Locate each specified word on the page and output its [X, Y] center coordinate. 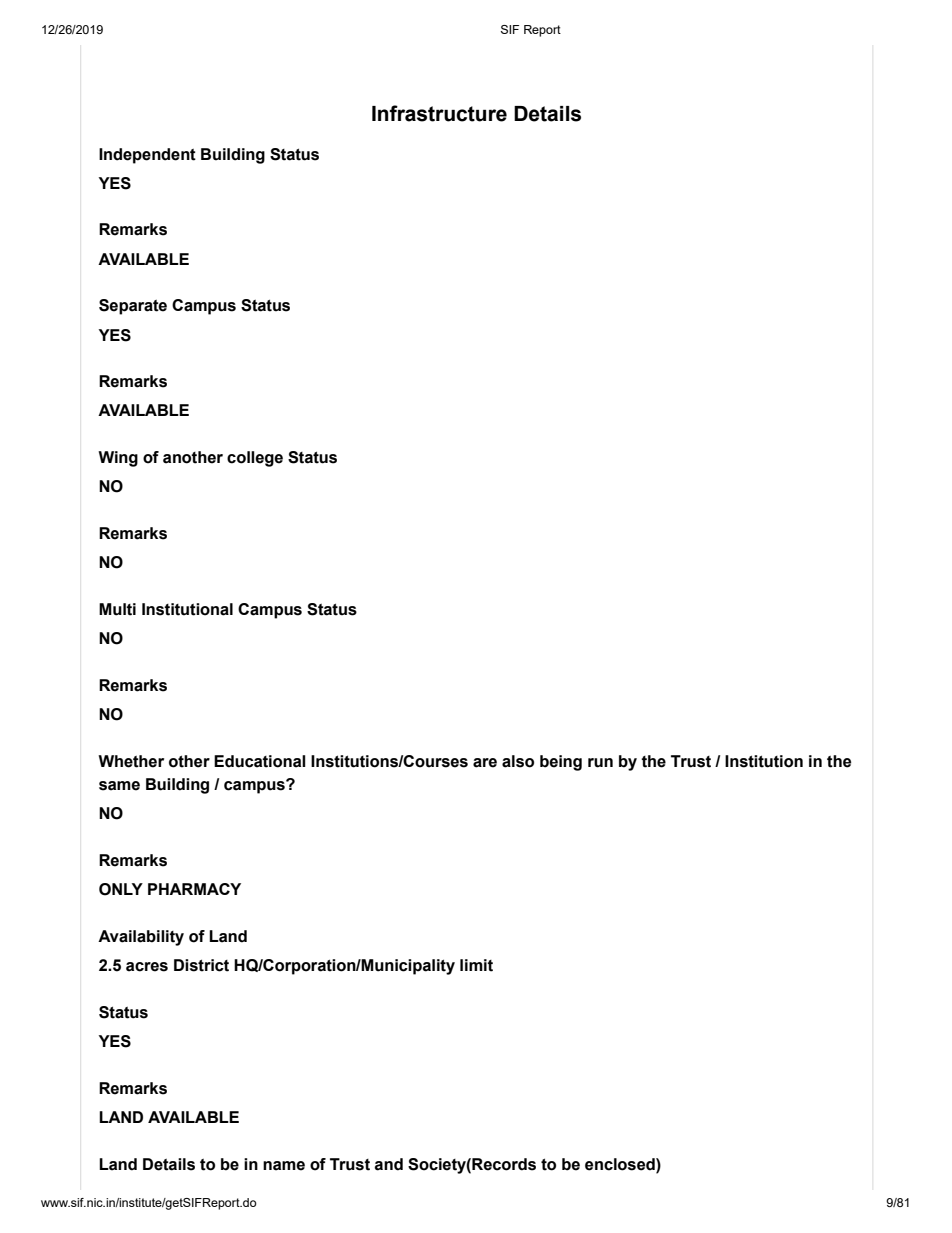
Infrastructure [439, 113]
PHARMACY [194, 889]
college [255, 459]
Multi [117, 609]
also [518, 761]
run [600, 763]
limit [476, 965]
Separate [133, 307]
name [284, 1166]
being [561, 763]
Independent [147, 156]
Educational [260, 761]
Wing [118, 459]
